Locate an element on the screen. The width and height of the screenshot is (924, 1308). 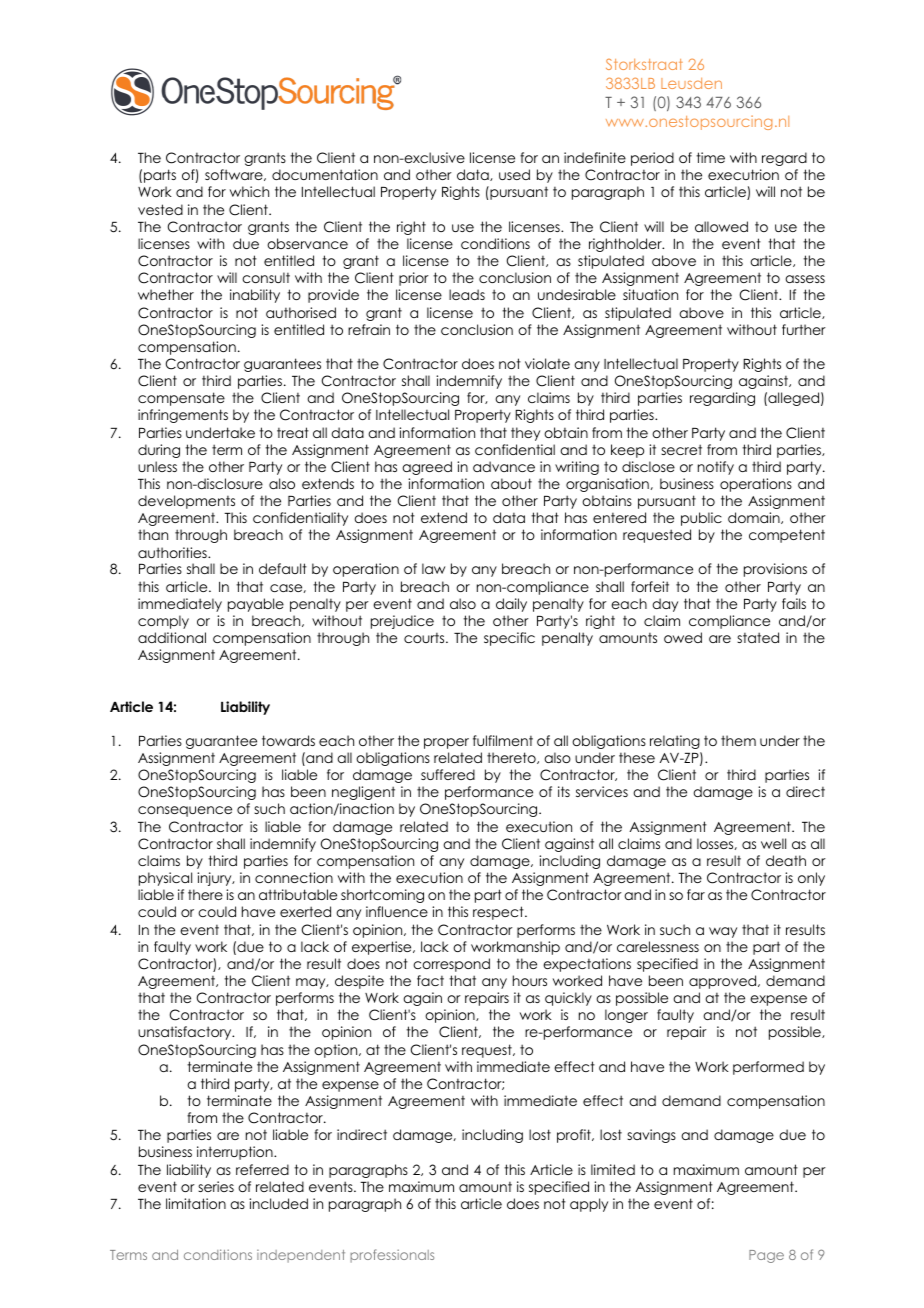
time is located at coordinates (710, 157).
